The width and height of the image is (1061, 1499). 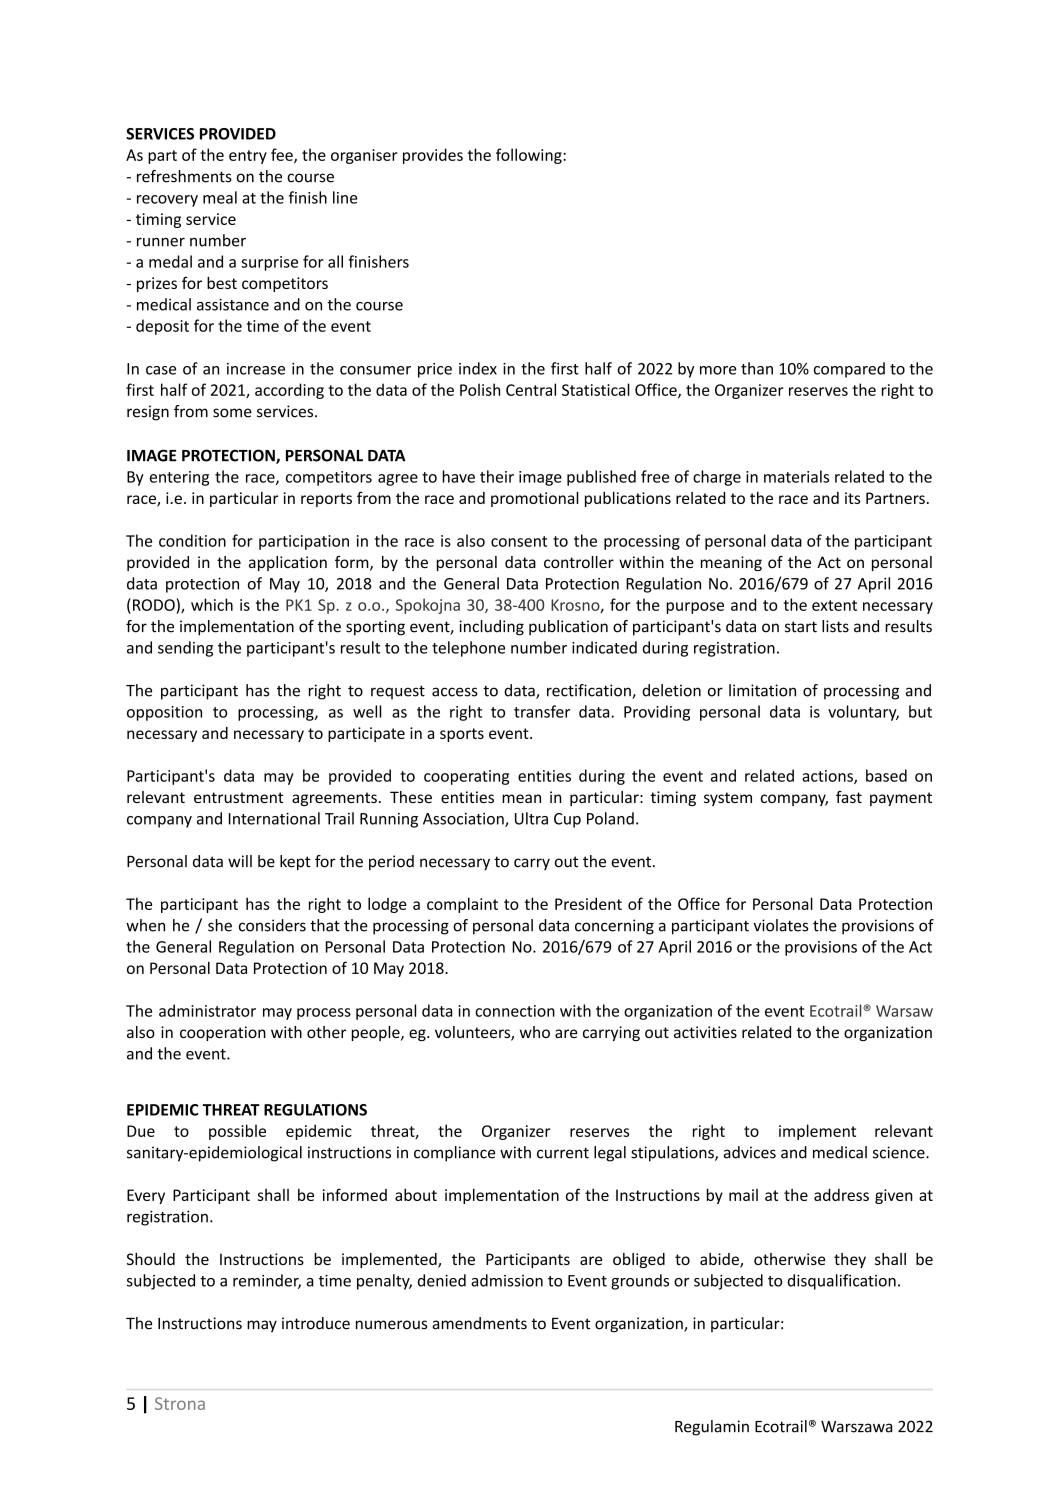 I want to click on compared, so click(x=849, y=370).
